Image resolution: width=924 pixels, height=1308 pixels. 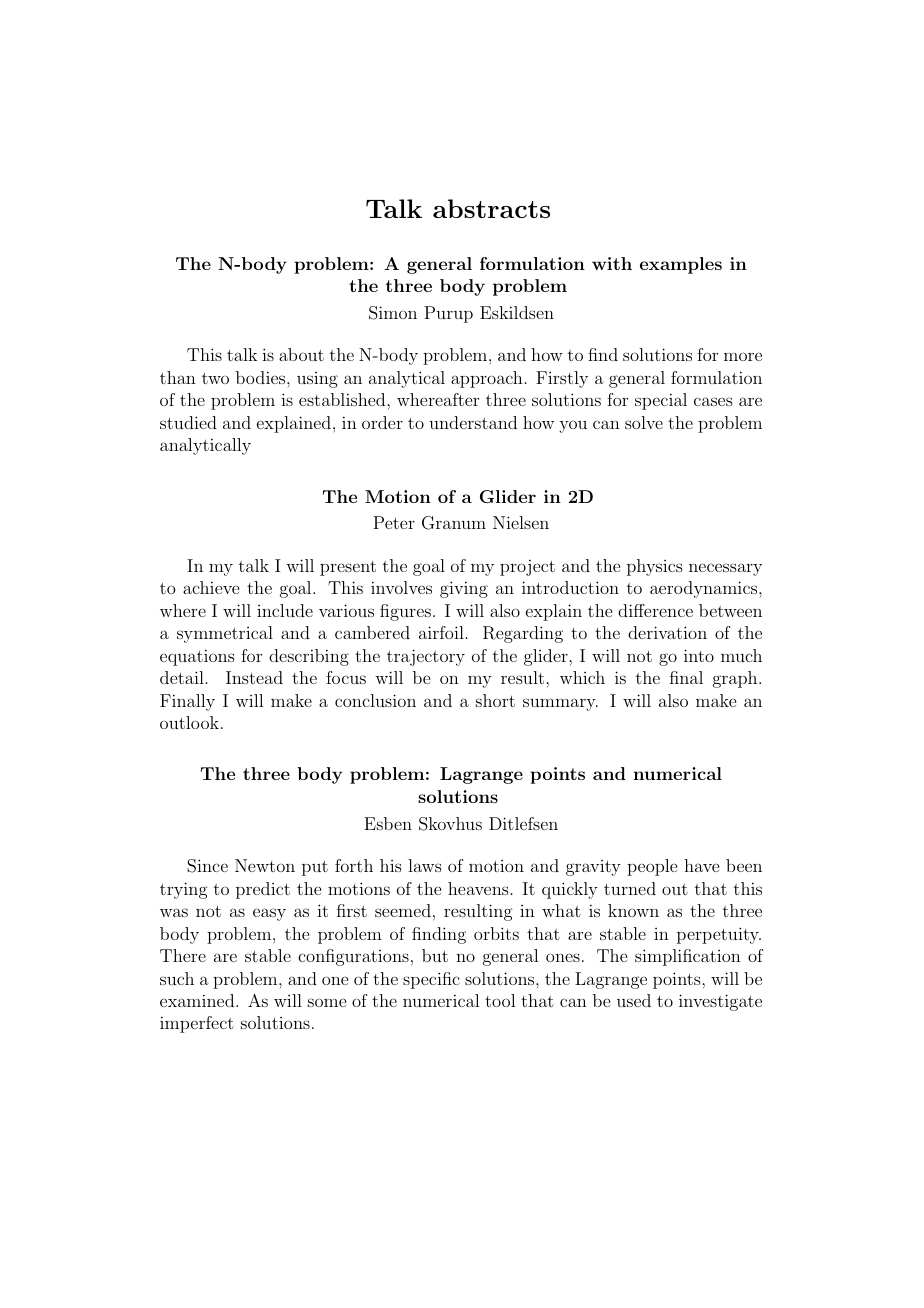 What do you see at coordinates (699, 655) in the document?
I see `into` at bounding box center [699, 655].
